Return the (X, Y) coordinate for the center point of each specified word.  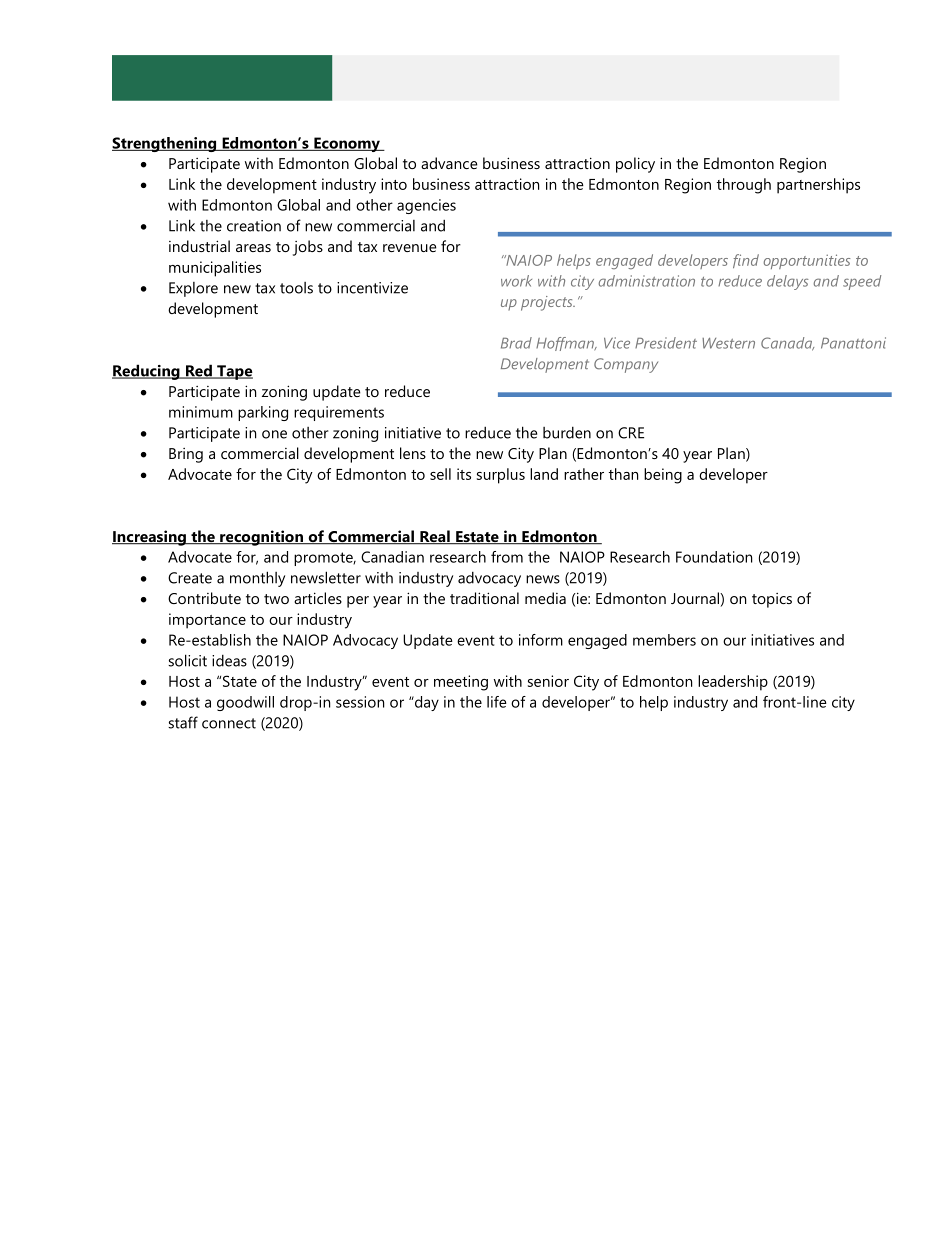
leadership (733, 683)
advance (449, 163)
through (744, 186)
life (497, 702)
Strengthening (165, 144)
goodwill (245, 703)
